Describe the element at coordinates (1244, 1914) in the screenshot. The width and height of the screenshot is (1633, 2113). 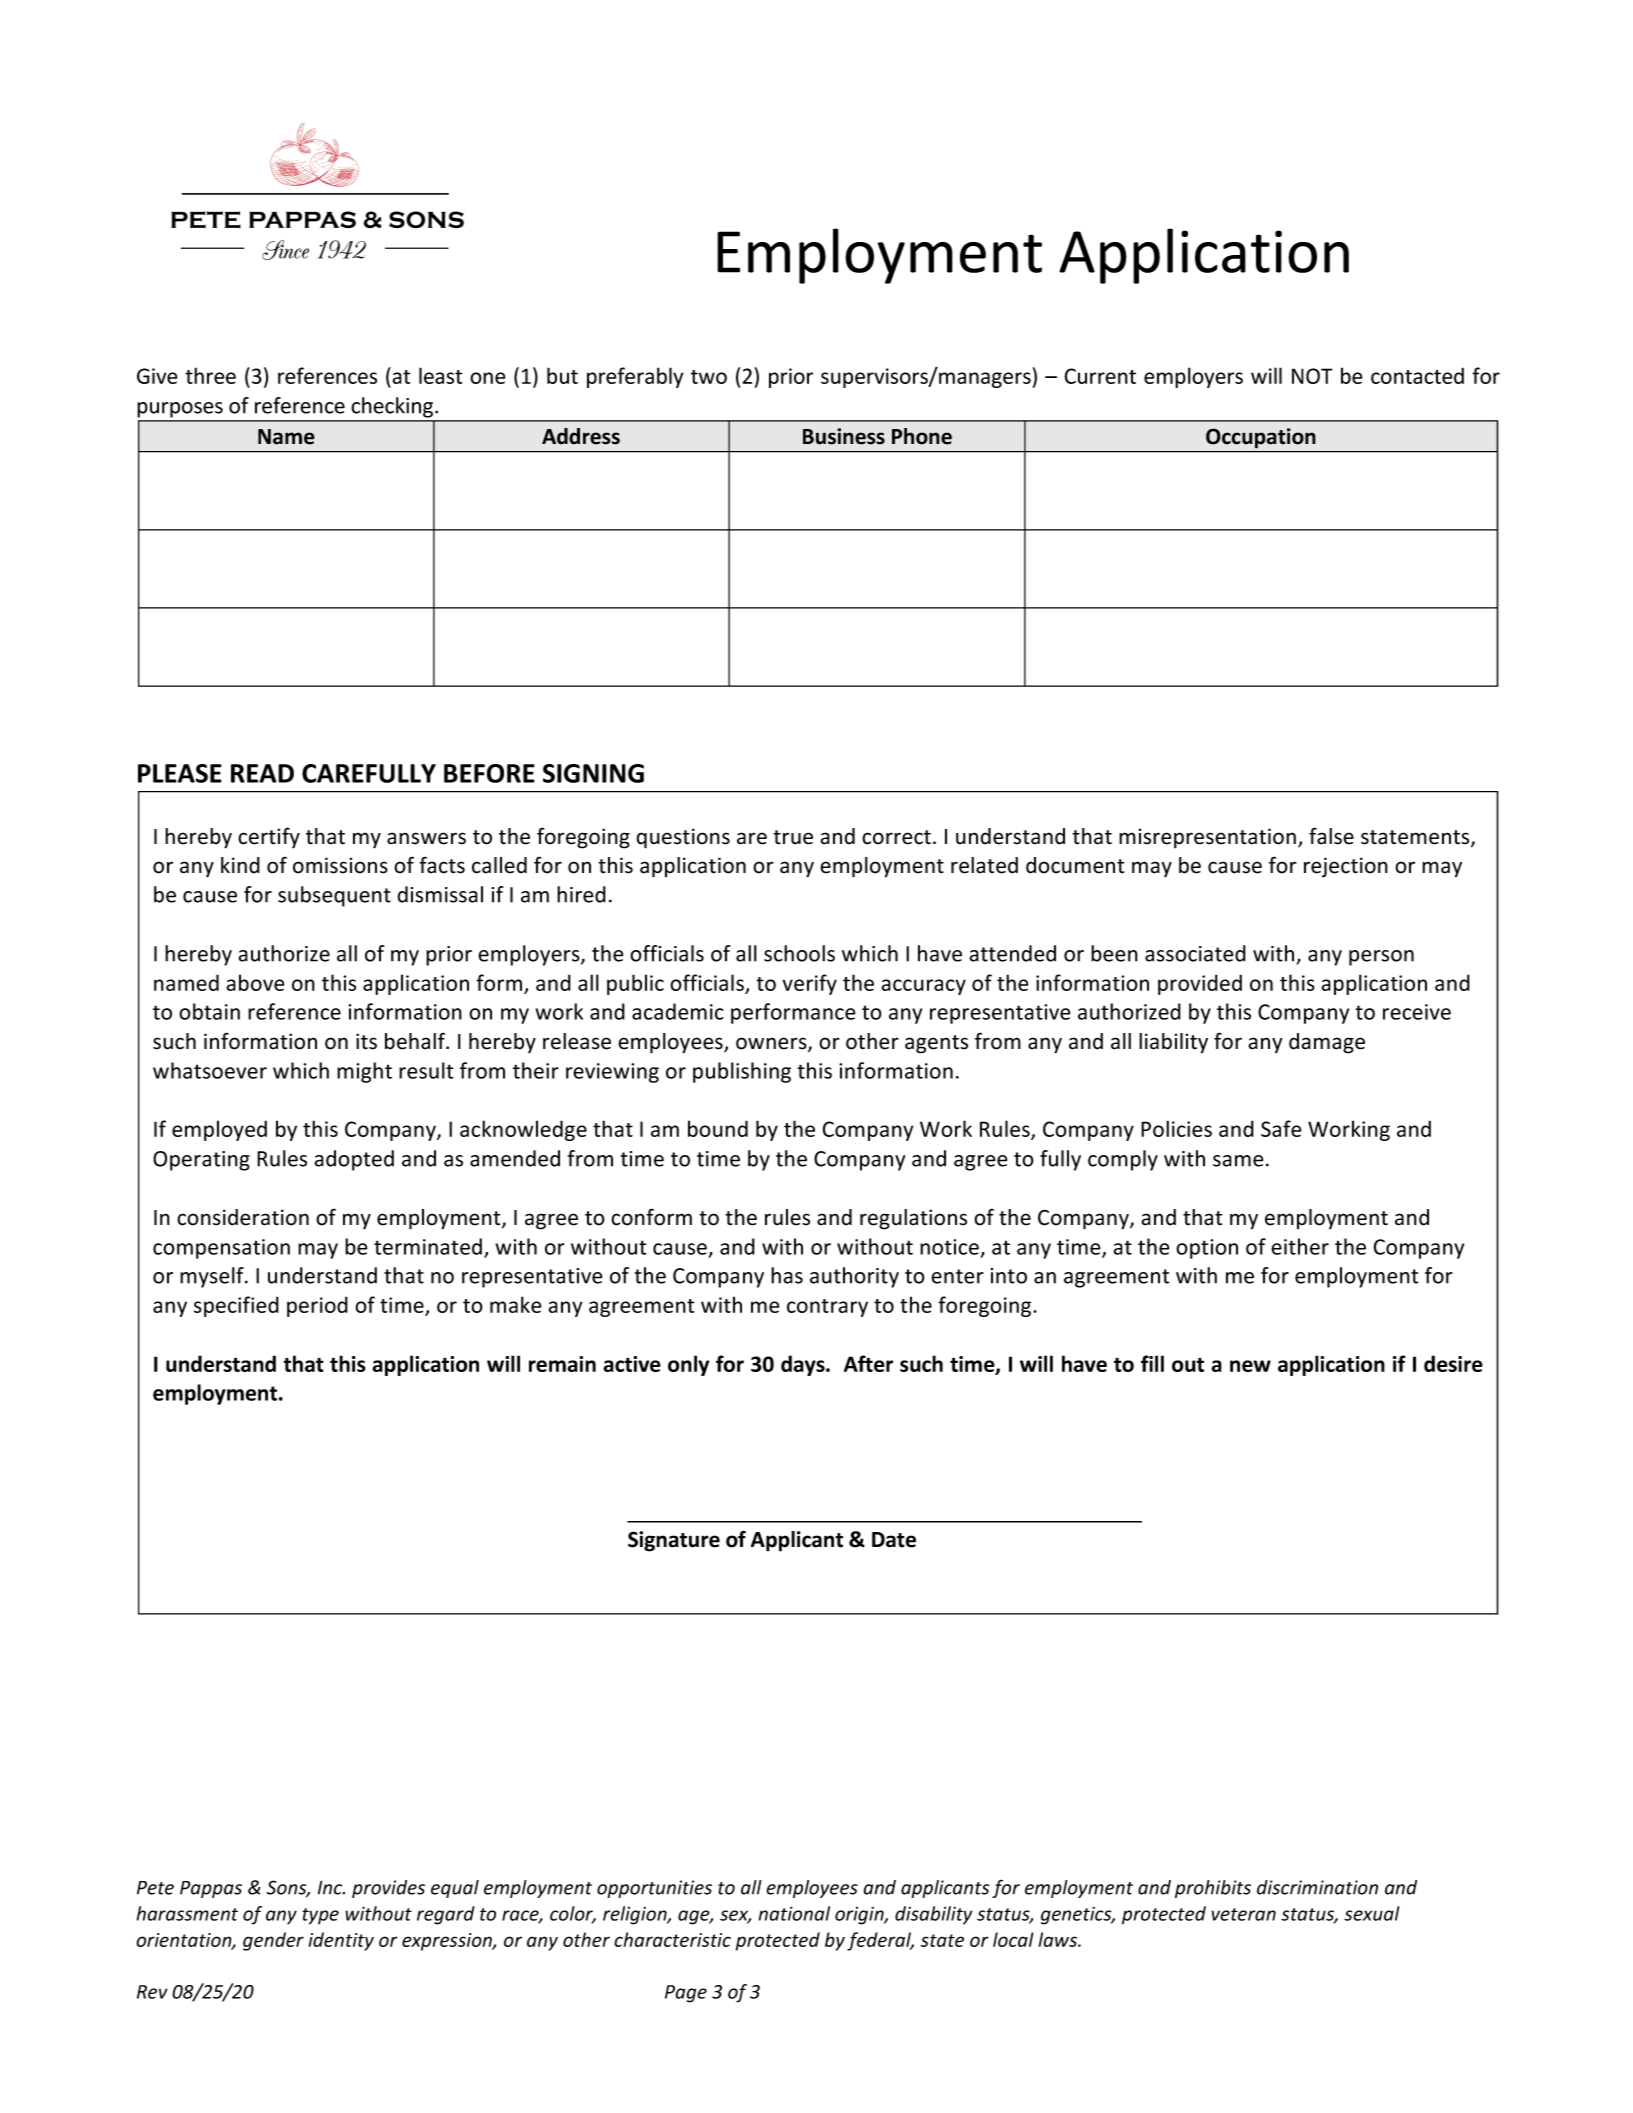
I see `veteran` at that location.
